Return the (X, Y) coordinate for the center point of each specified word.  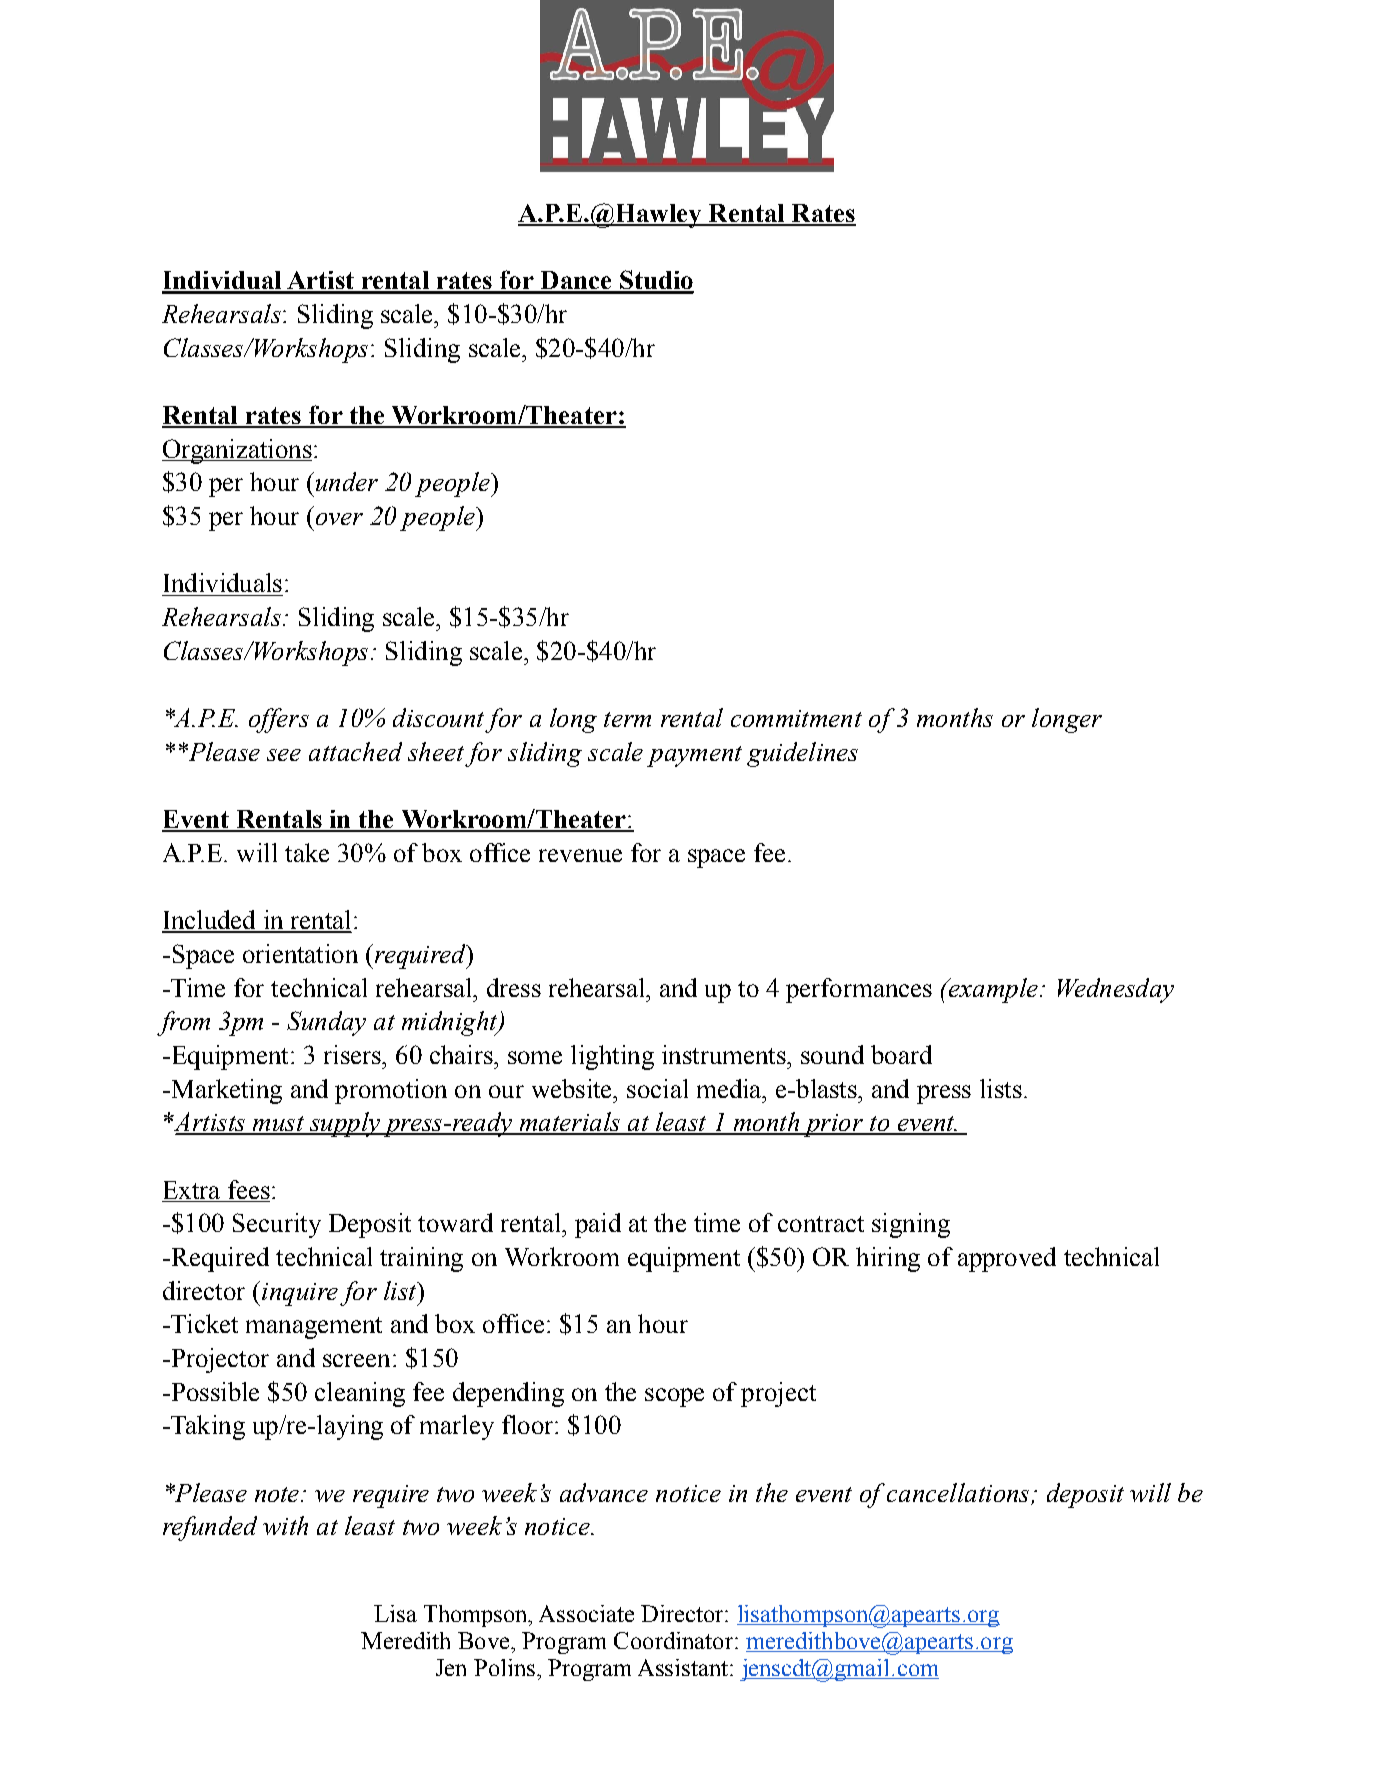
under (345, 481)
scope (674, 1397)
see (284, 755)
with (285, 1525)
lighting (612, 1057)
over (339, 519)
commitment (796, 718)
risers (353, 1054)
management (314, 1328)
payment (694, 756)
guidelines (802, 754)
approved (1007, 1259)
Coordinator (673, 1640)
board (901, 1054)
